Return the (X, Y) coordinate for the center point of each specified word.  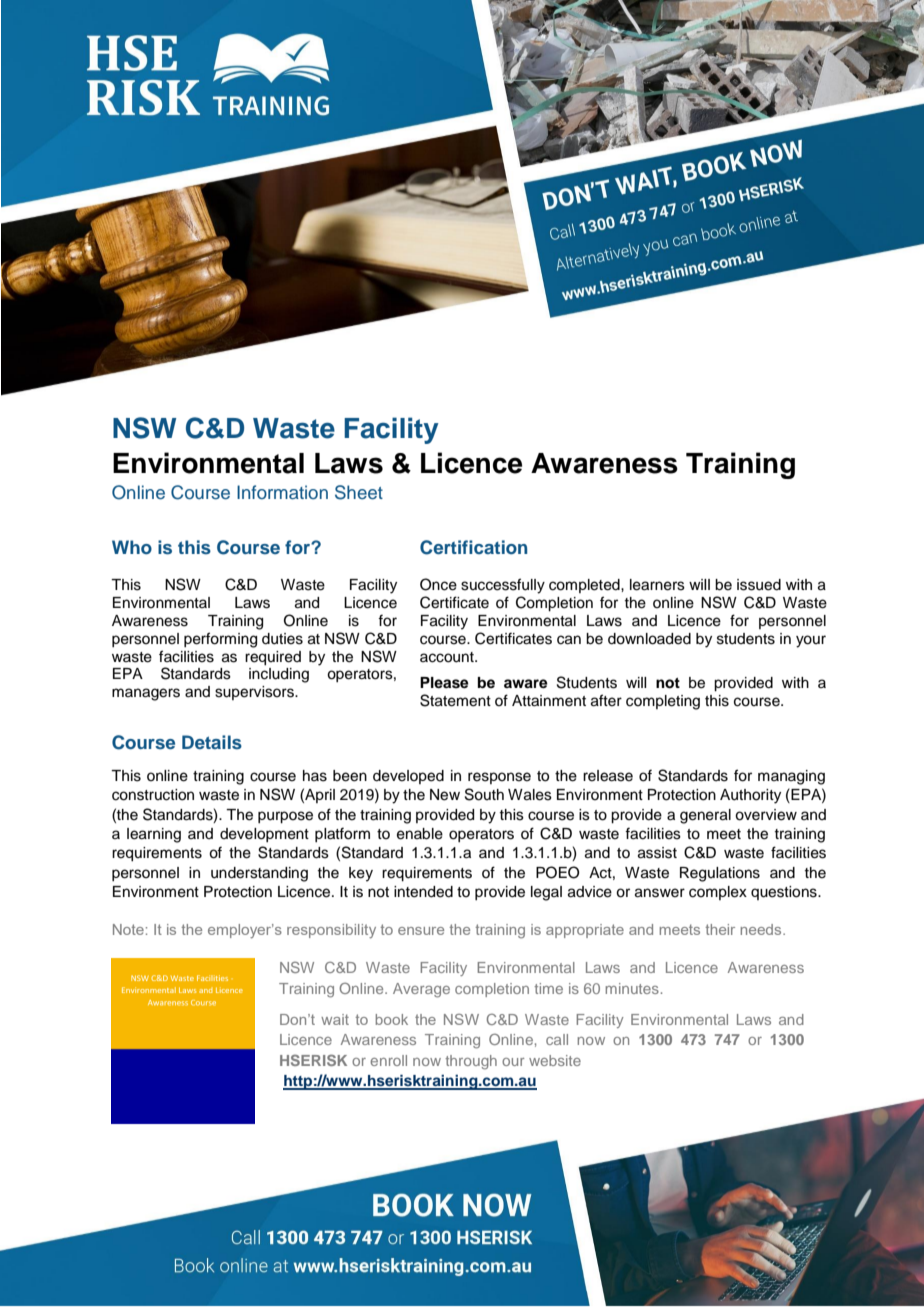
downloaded (649, 639)
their (720, 929)
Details (212, 742)
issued (759, 585)
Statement (455, 700)
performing (220, 640)
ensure (421, 931)
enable (420, 834)
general (705, 816)
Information (282, 492)
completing (663, 702)
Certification (473, 547)
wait (335, 1019)
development (264, 835)
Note (128, 929)
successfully (503, 586)
